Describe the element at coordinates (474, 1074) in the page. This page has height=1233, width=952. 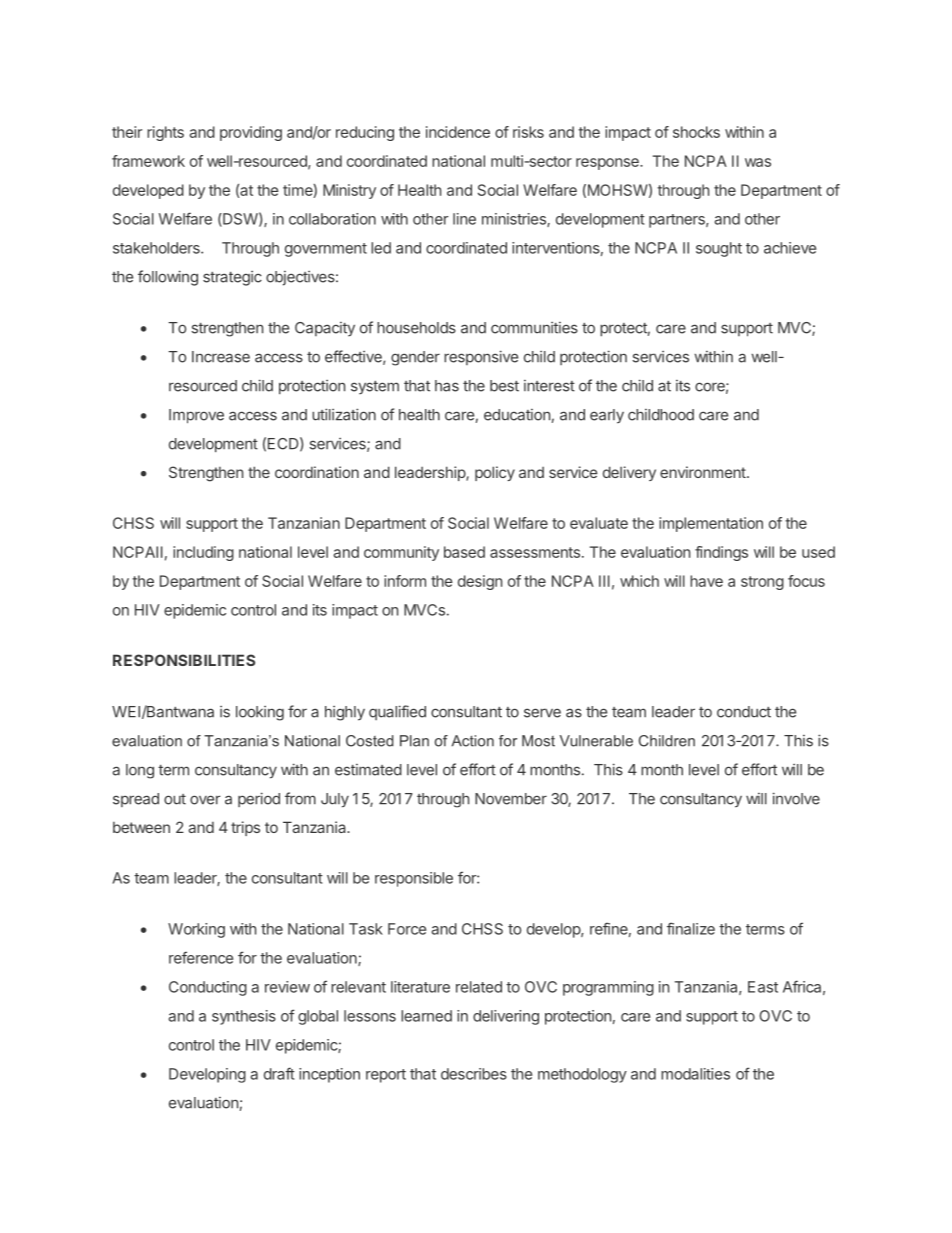
I see `describes` at that location.
